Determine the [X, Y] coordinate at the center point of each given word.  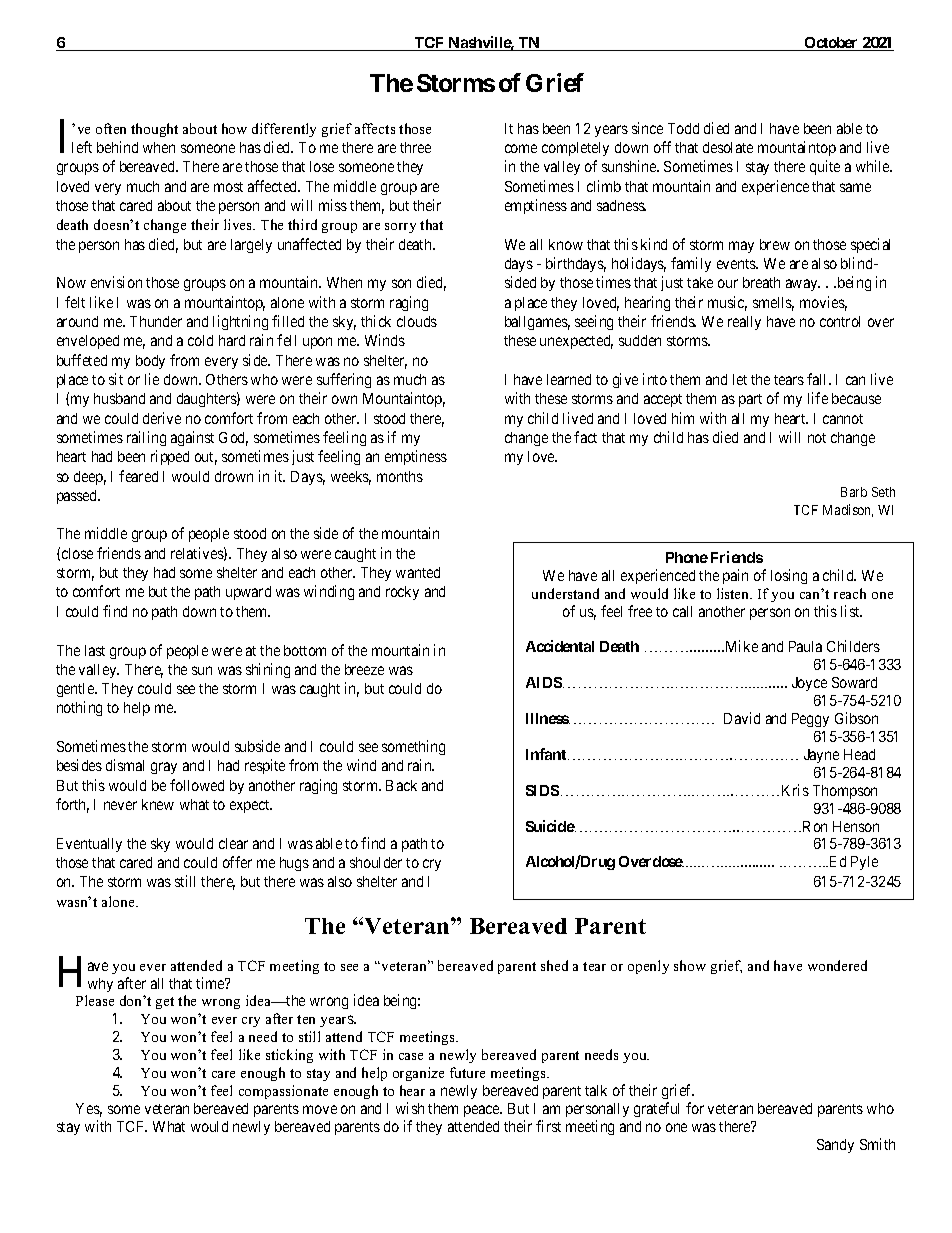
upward [248, 593]
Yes [89, 1110]
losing [789, 576]
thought [154, 130]
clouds [417, 321]
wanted [418, 572]
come [521, 148]
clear [233, 843]
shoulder [376, 862]
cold [200, 340]
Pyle [864, 863]
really [744, 323]
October [831, 44]
